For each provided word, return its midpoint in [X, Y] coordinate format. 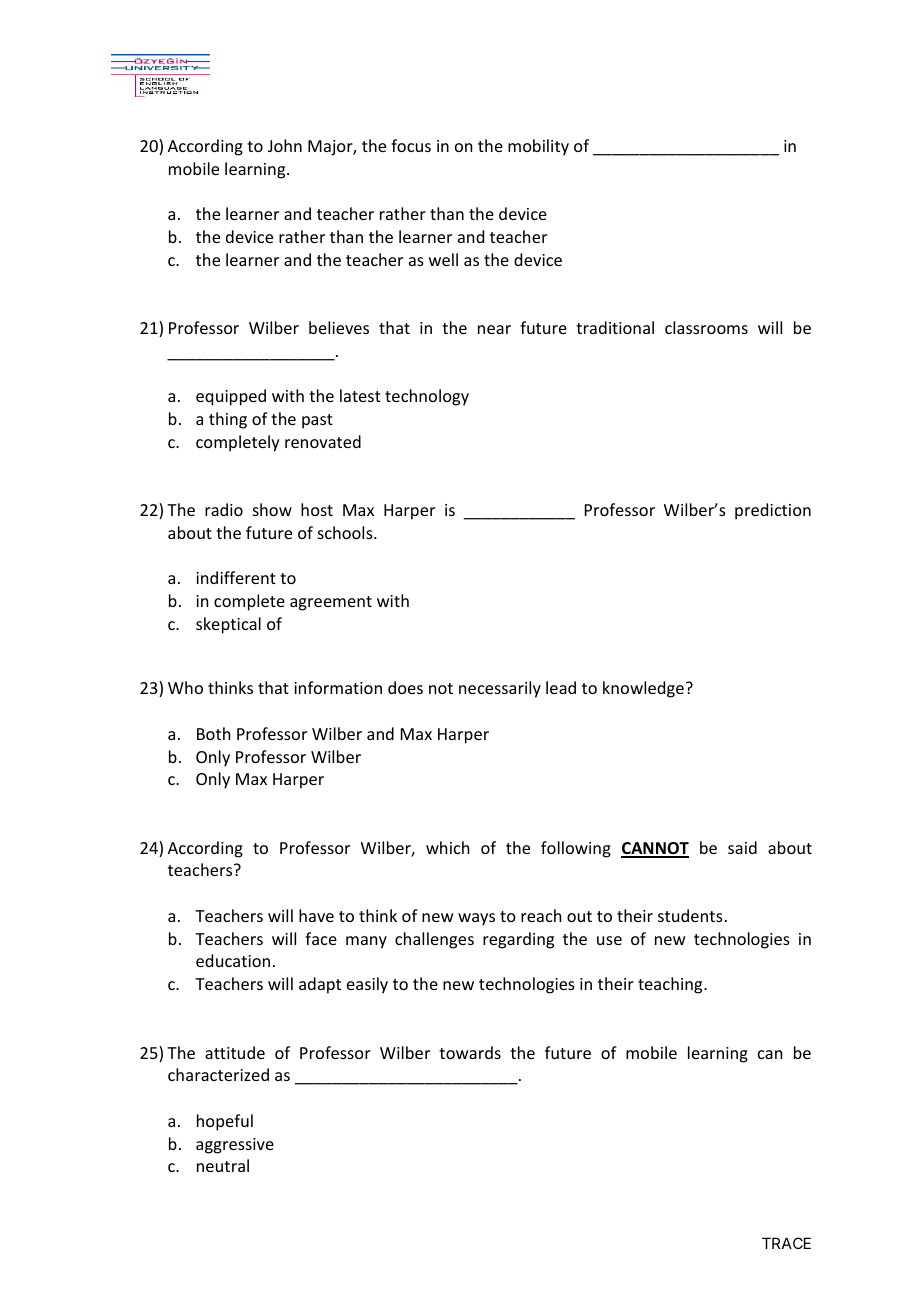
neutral [223, 1165]
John [285, 145]
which [447, 847]
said [742, 847]
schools [346, 532]
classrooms [706, 327]
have [316, 915]
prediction [773, 511]
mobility [538, 147]
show [272, 509]
